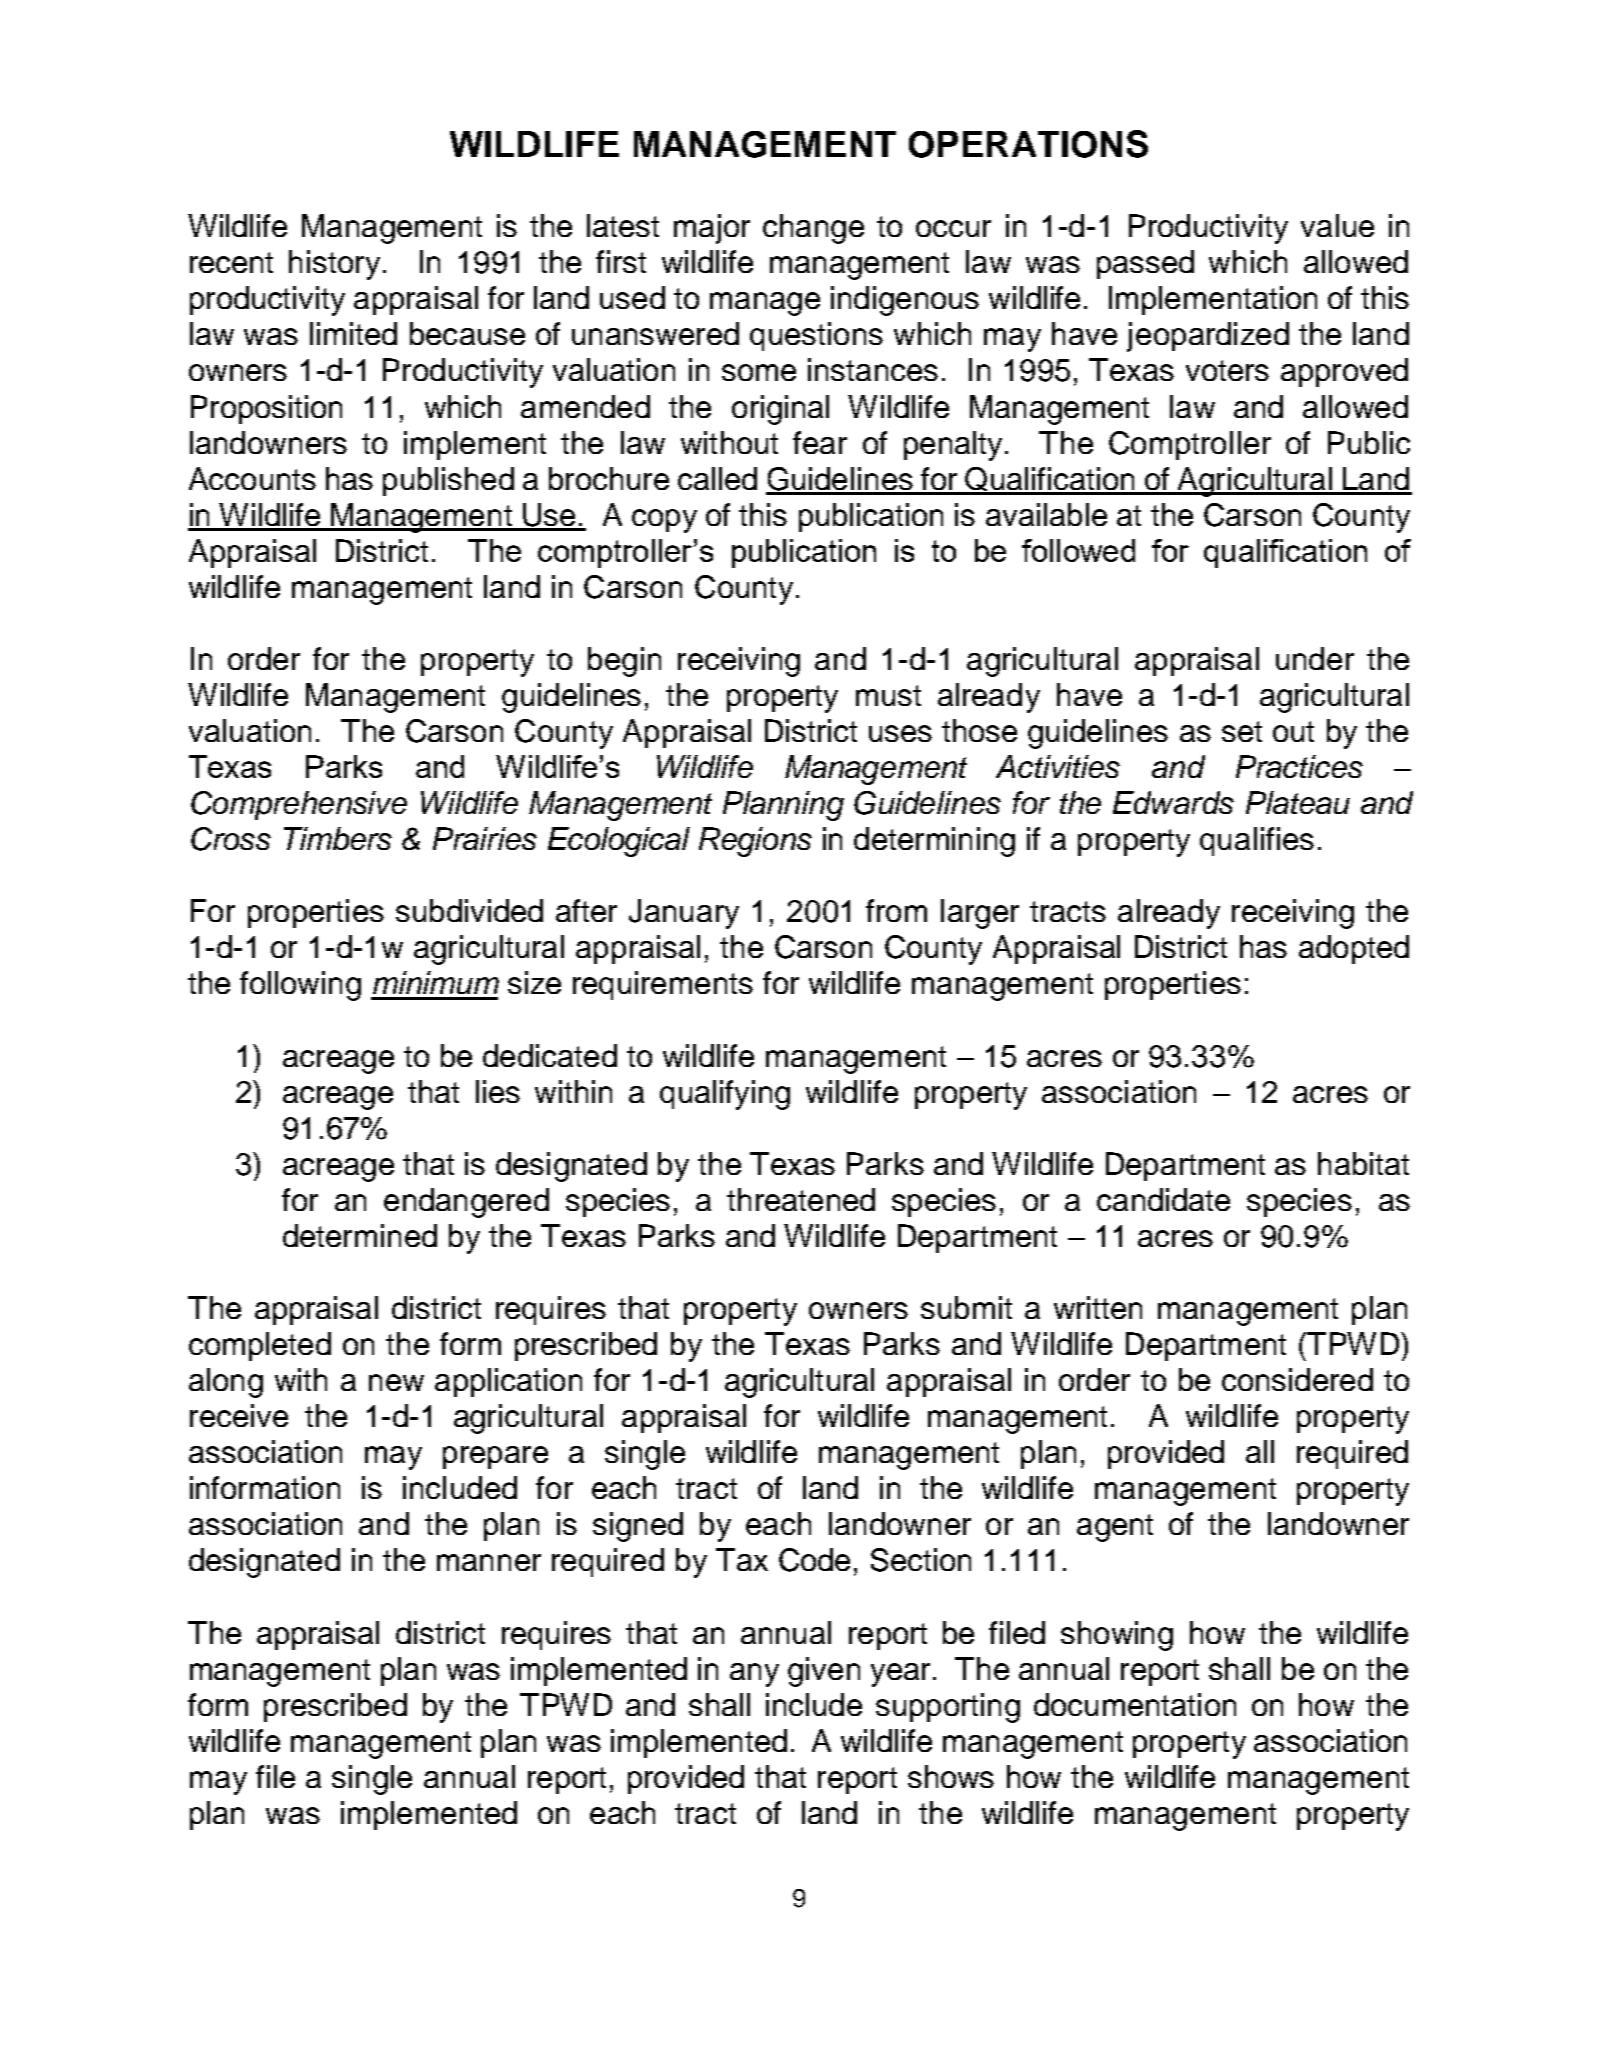  I want to click on value, so click(1337, 225).
